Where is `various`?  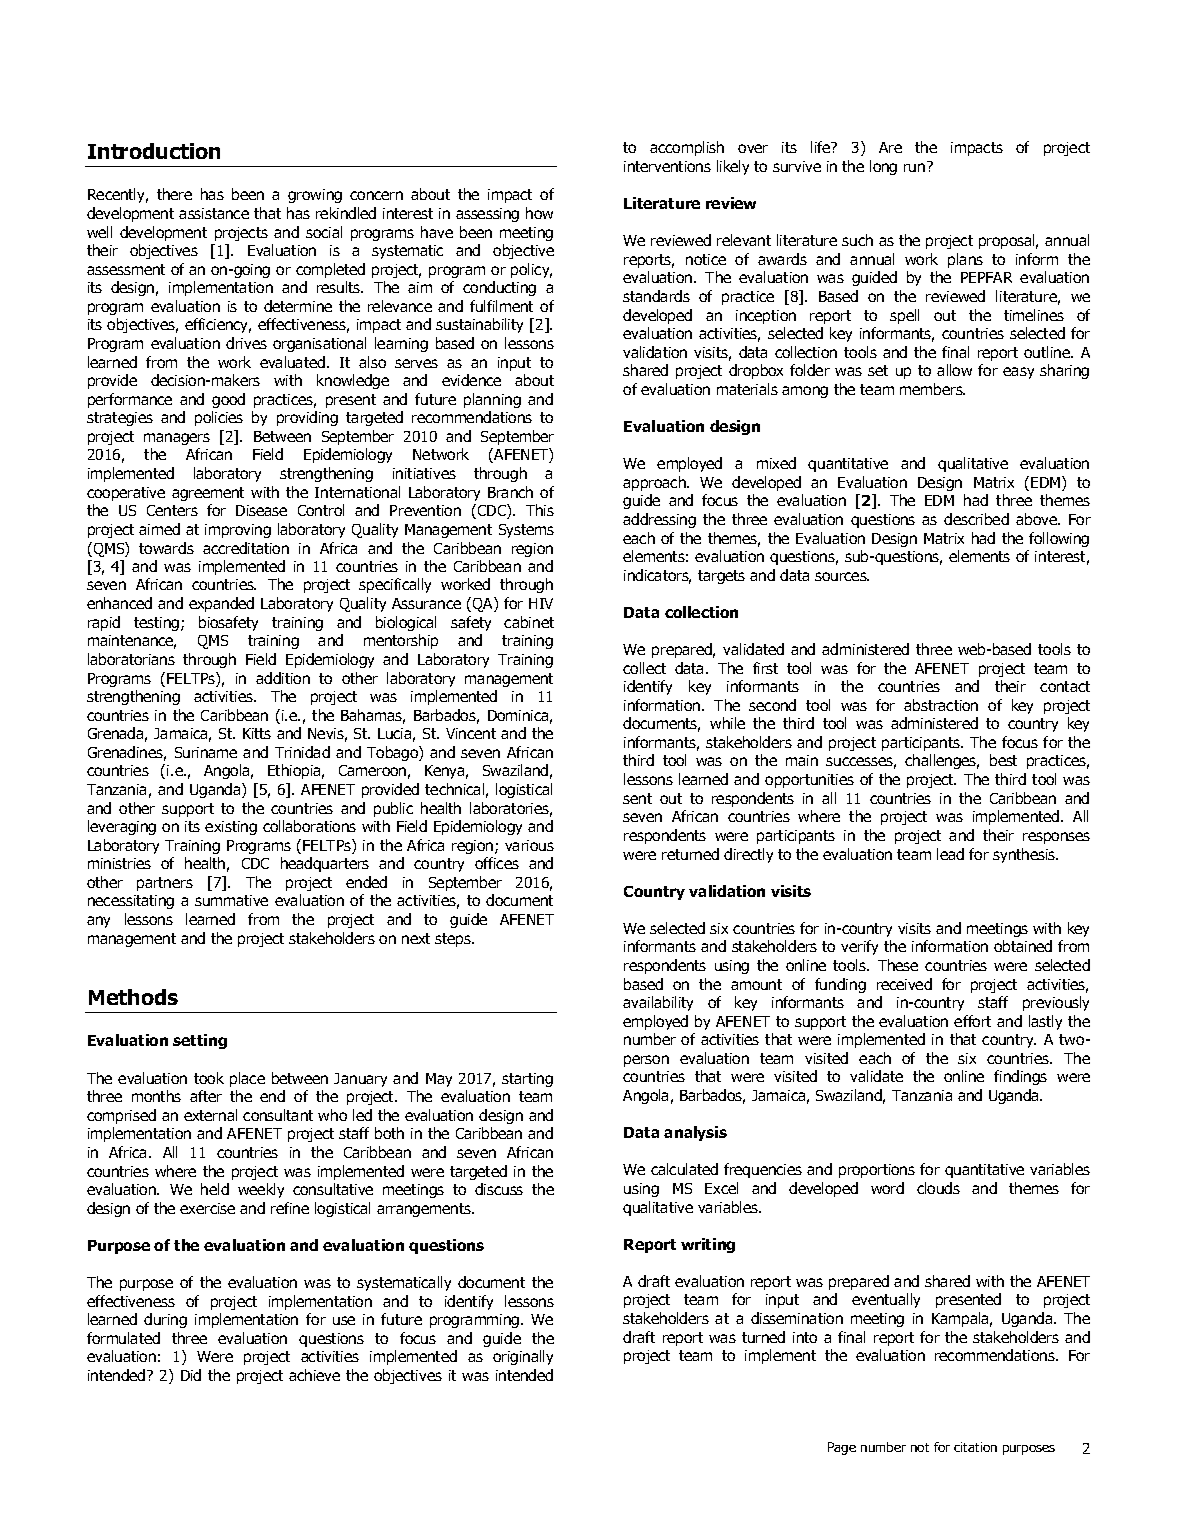
various is located at coordinates (529, 845).
